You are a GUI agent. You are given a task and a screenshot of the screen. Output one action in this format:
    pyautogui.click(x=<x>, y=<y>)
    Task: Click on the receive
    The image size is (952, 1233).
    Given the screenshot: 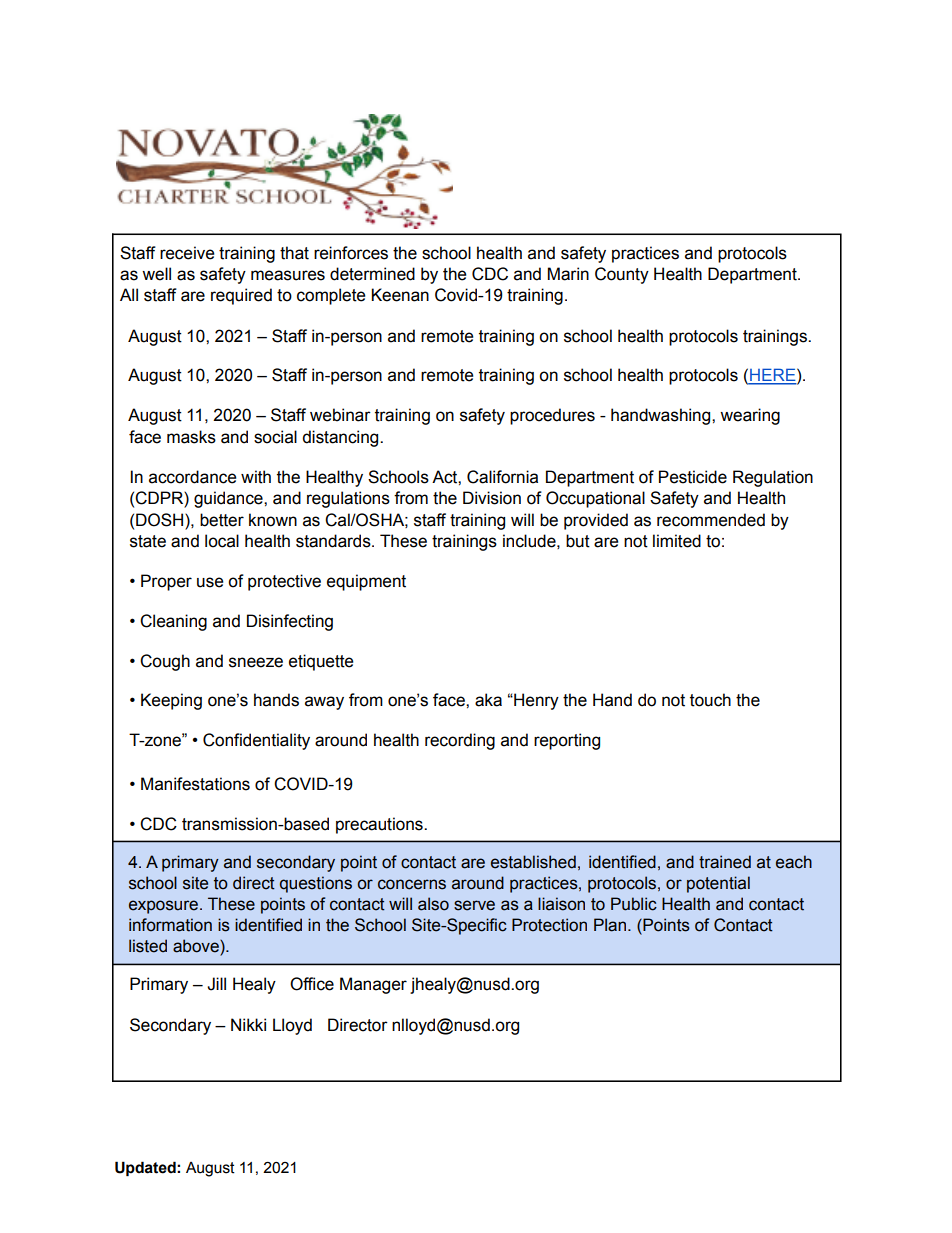 What is the action you would take?
    pyautogui.click(x=187, y=253)
